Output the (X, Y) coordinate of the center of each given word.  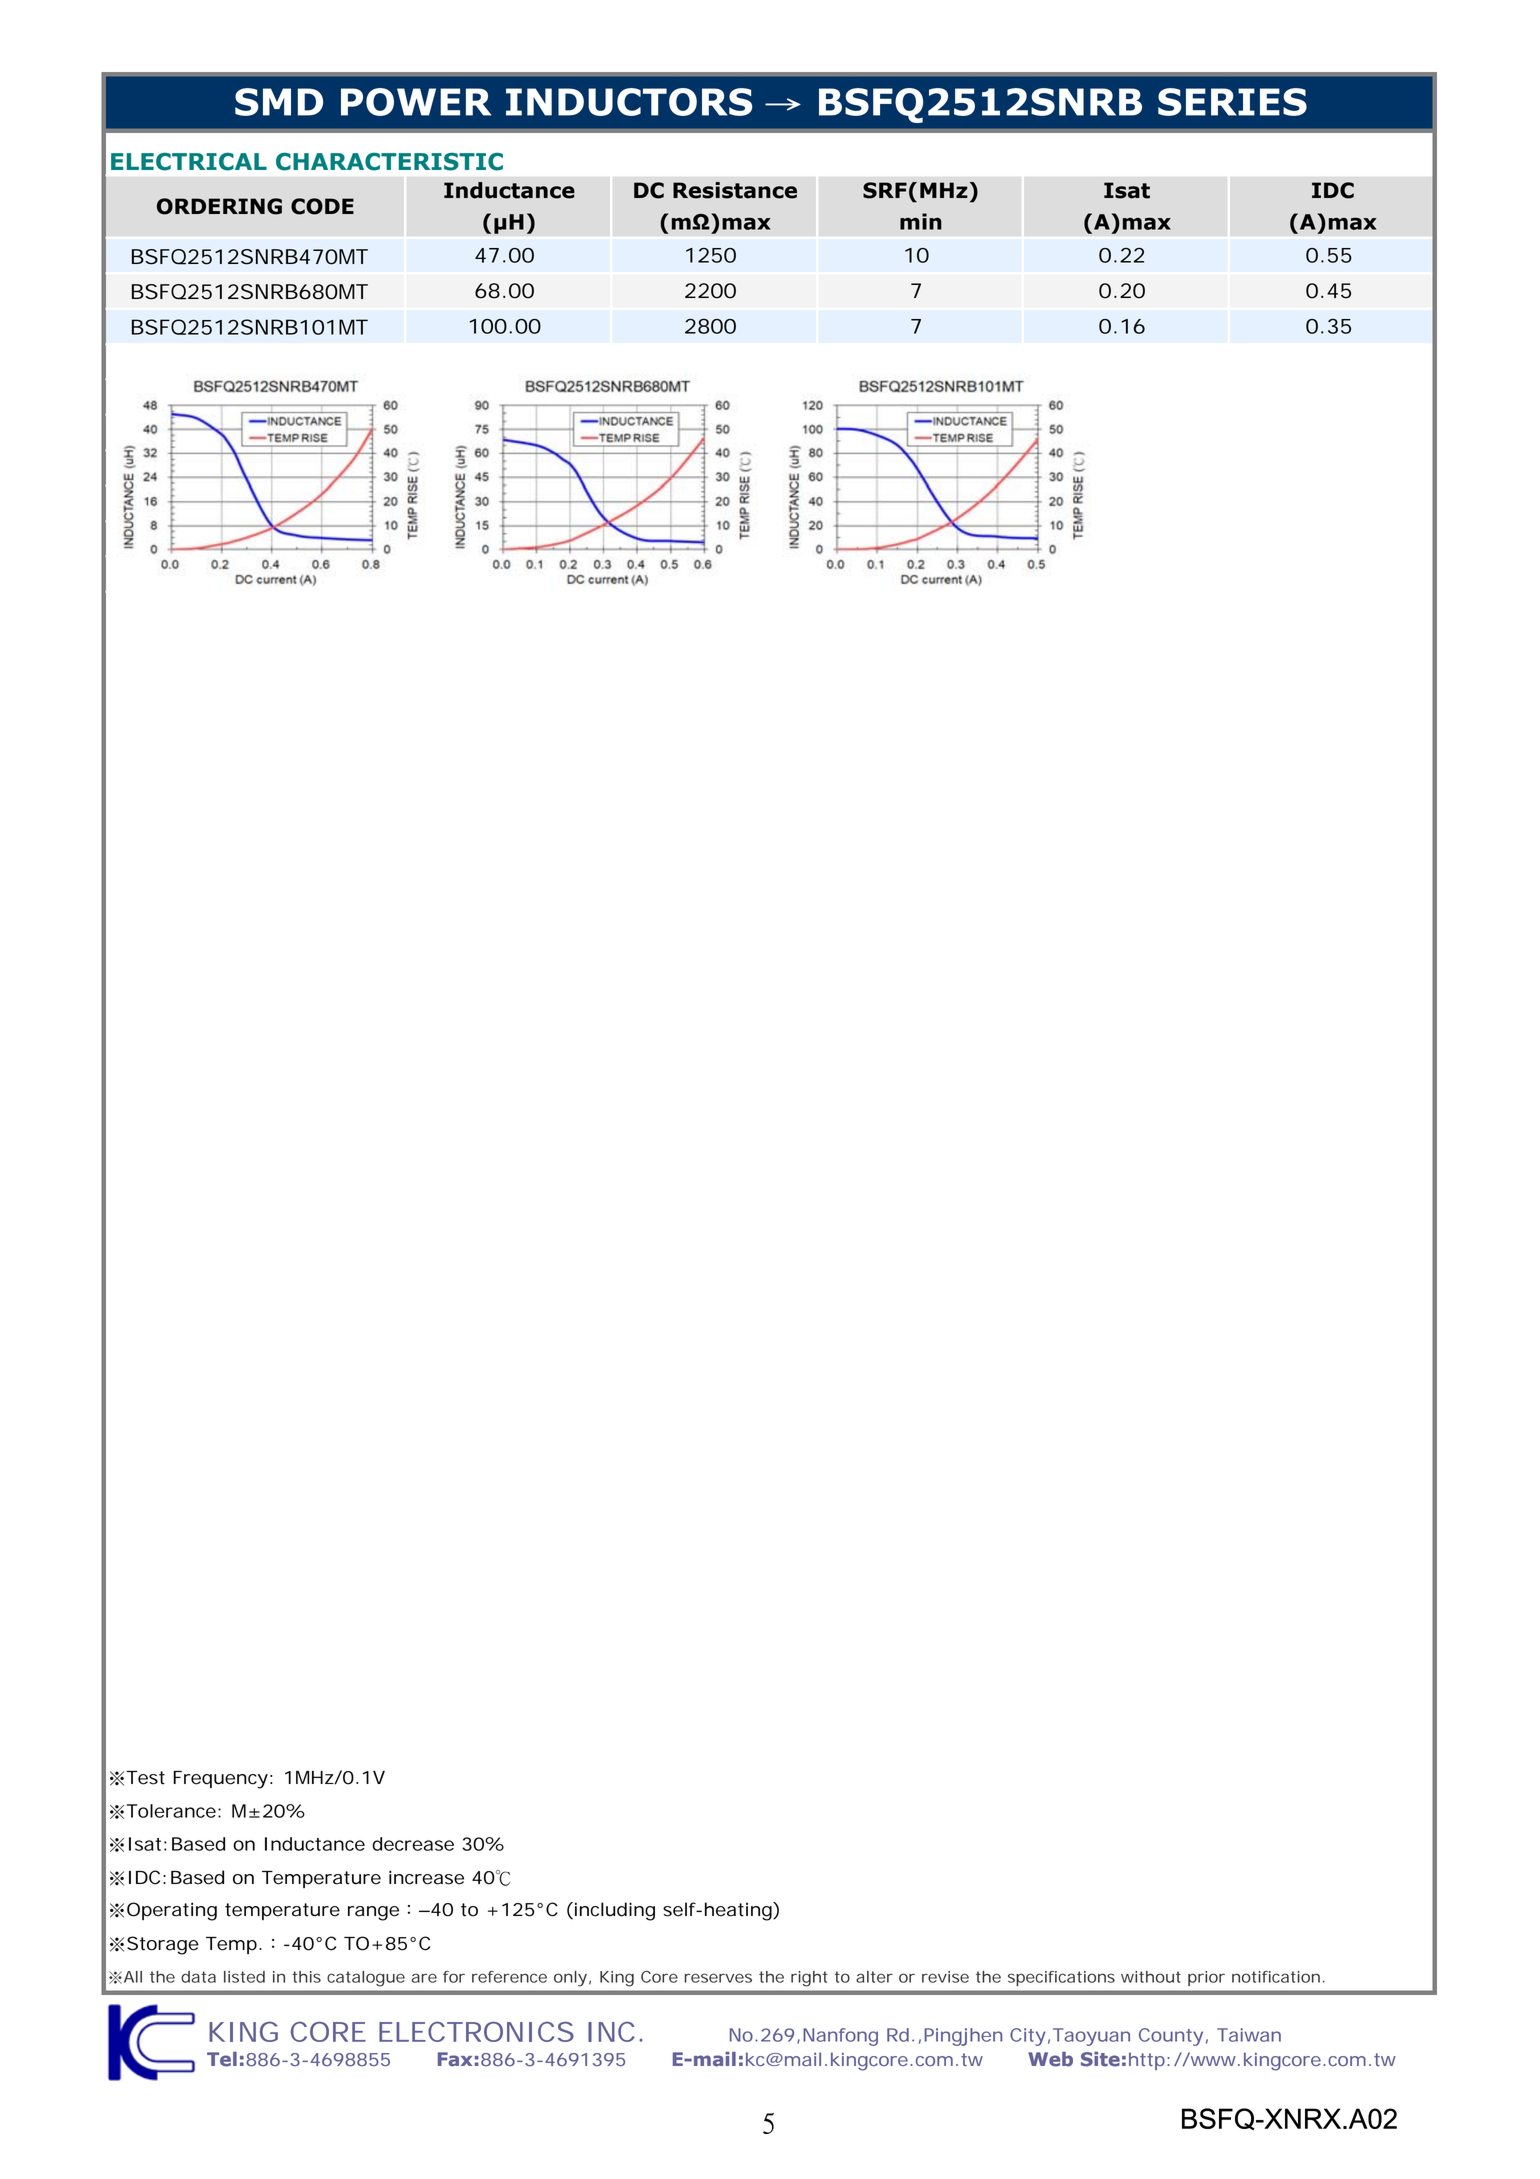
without (1151, 1977)
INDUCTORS (629, 102)
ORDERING (219, 206)
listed (244, 1977)
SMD (279, 102)
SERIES (1232, 102)
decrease (413, 1844)
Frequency (222, 1780)
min (921, 221)
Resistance (735, 190)
